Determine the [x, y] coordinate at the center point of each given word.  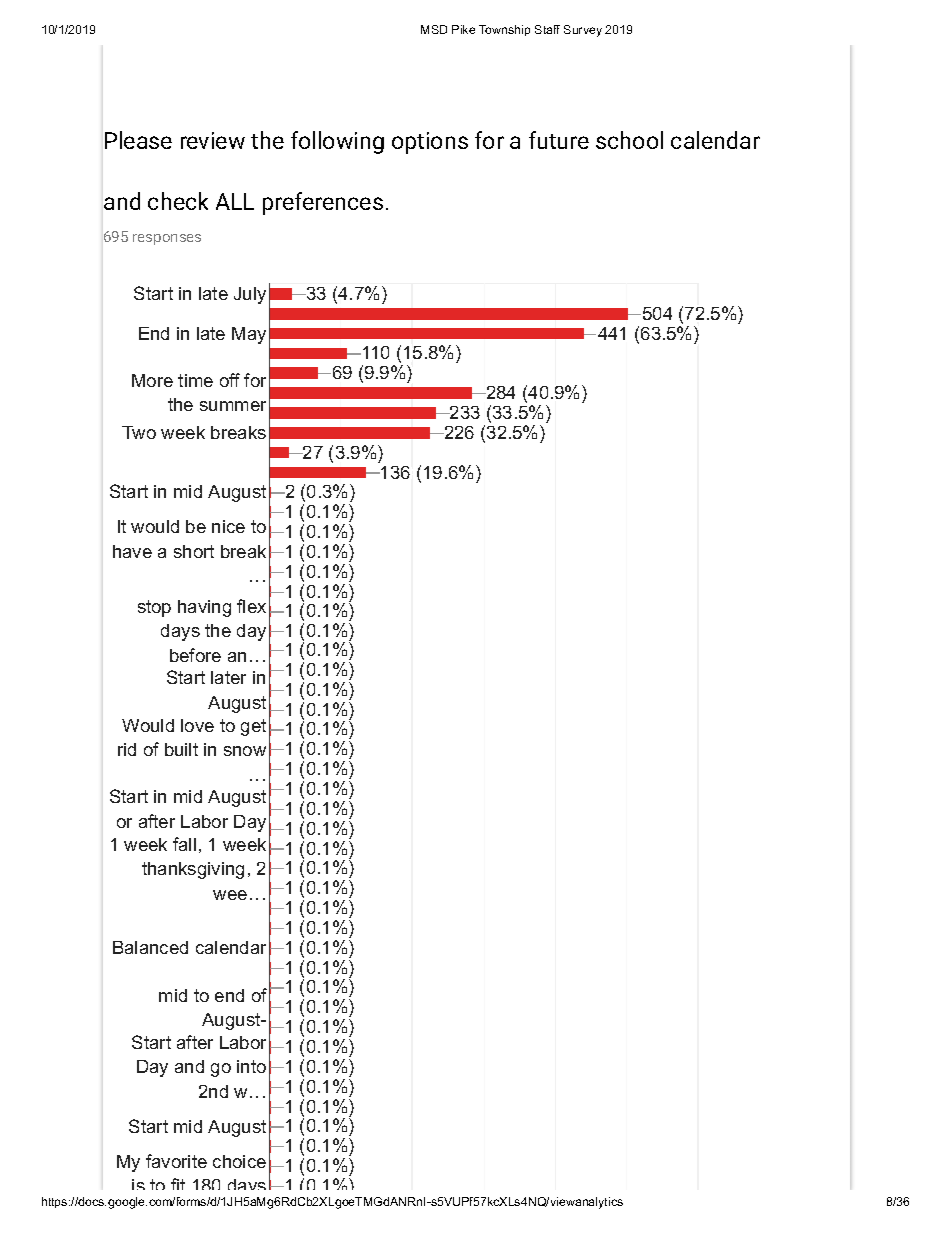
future [559, 140]
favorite [176, 1161]
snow [245, 751]
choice [239, 1161]
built [181, 749]
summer [233, 406]
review [213, 140]
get [253, 727]
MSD [434, 29]
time [195, 380]
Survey [583, 31]
